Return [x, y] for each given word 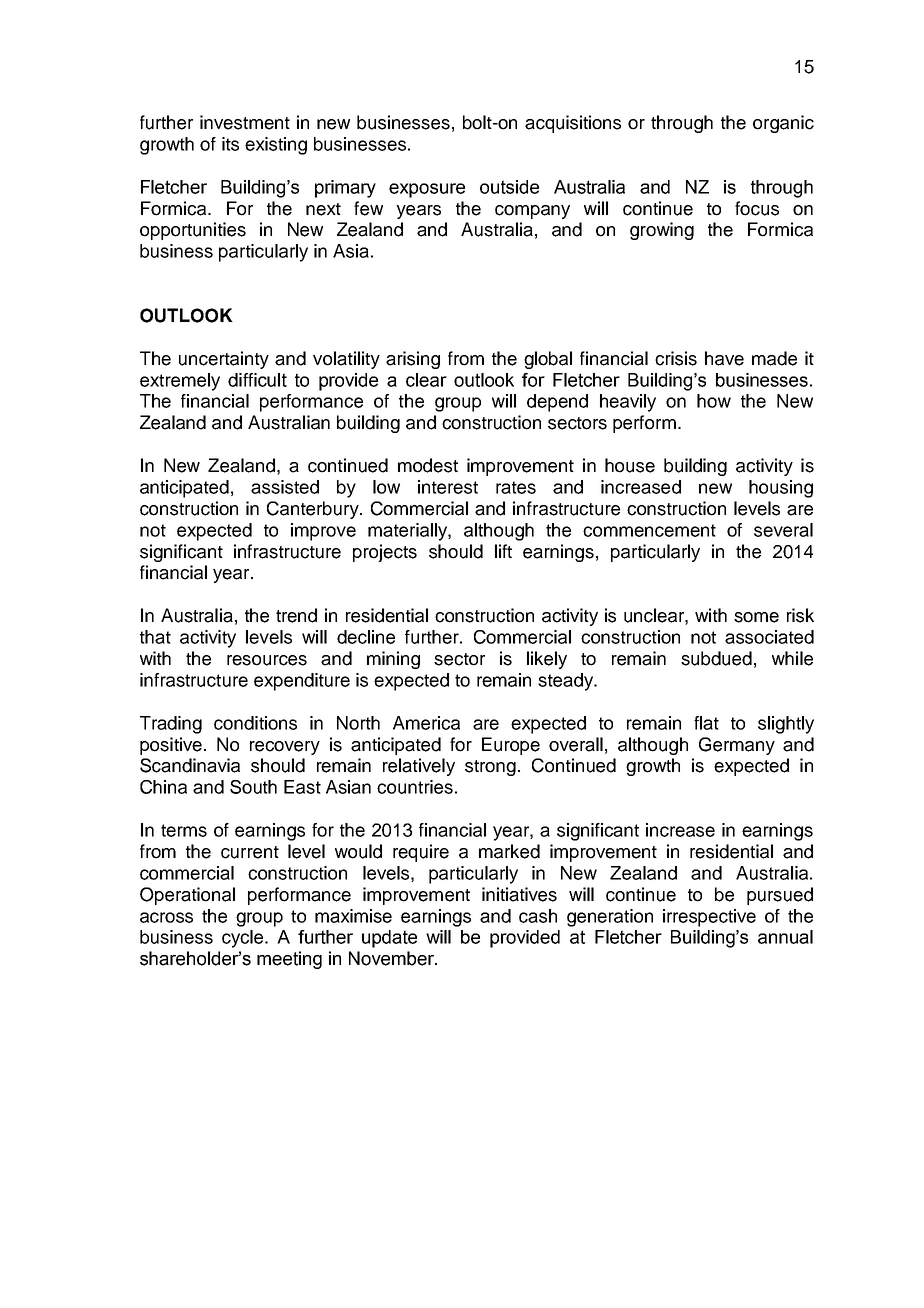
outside [509, 187]
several [783, 530]
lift [503, 551]
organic [783, 124]
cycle [244, 939]
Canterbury [314, 510]
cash [538, 916]
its [230, 144]
